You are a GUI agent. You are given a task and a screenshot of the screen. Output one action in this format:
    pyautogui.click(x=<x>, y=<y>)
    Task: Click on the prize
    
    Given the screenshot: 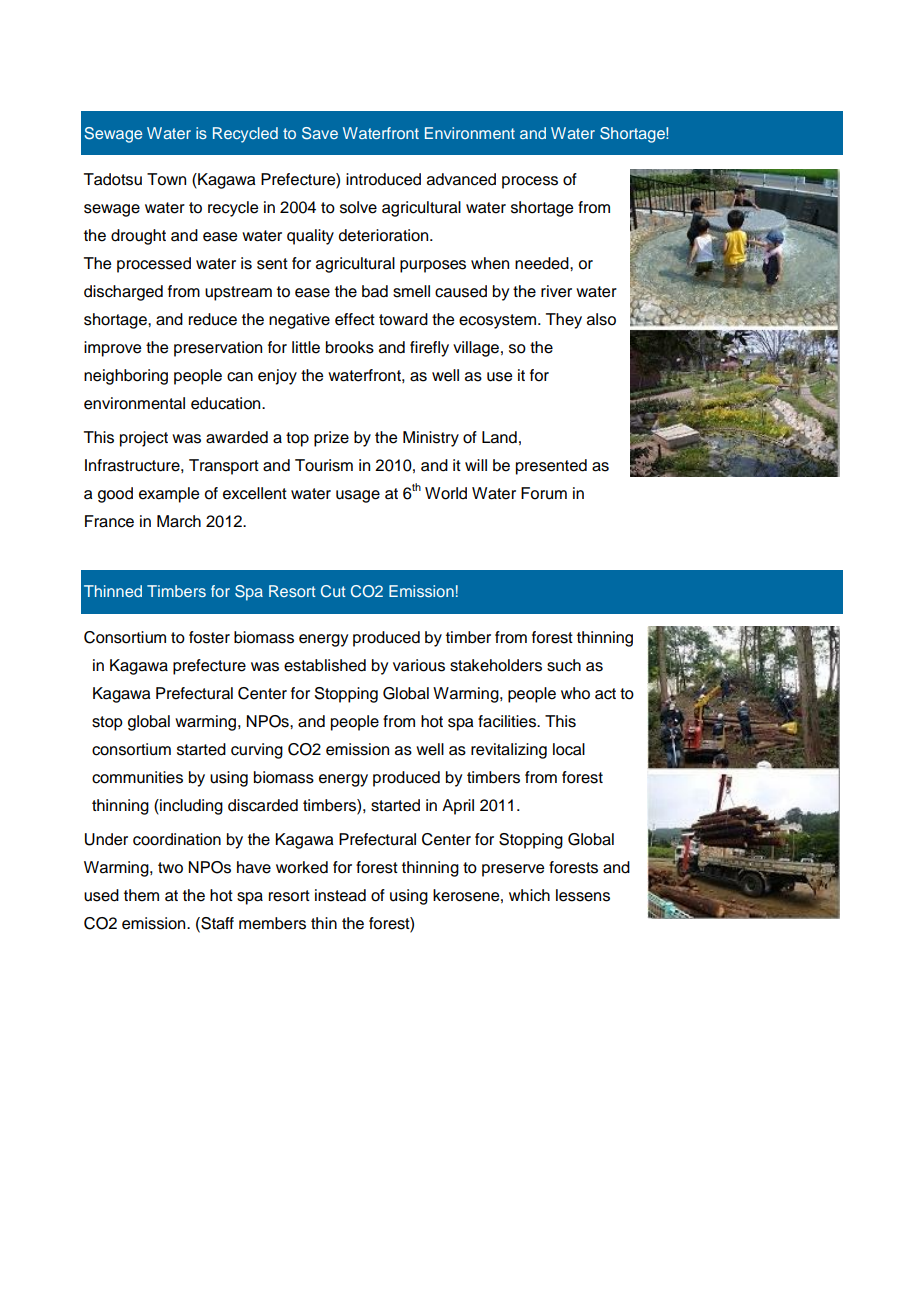 What is the action you would take?
    pyautogui.click(x=331, y=439)
